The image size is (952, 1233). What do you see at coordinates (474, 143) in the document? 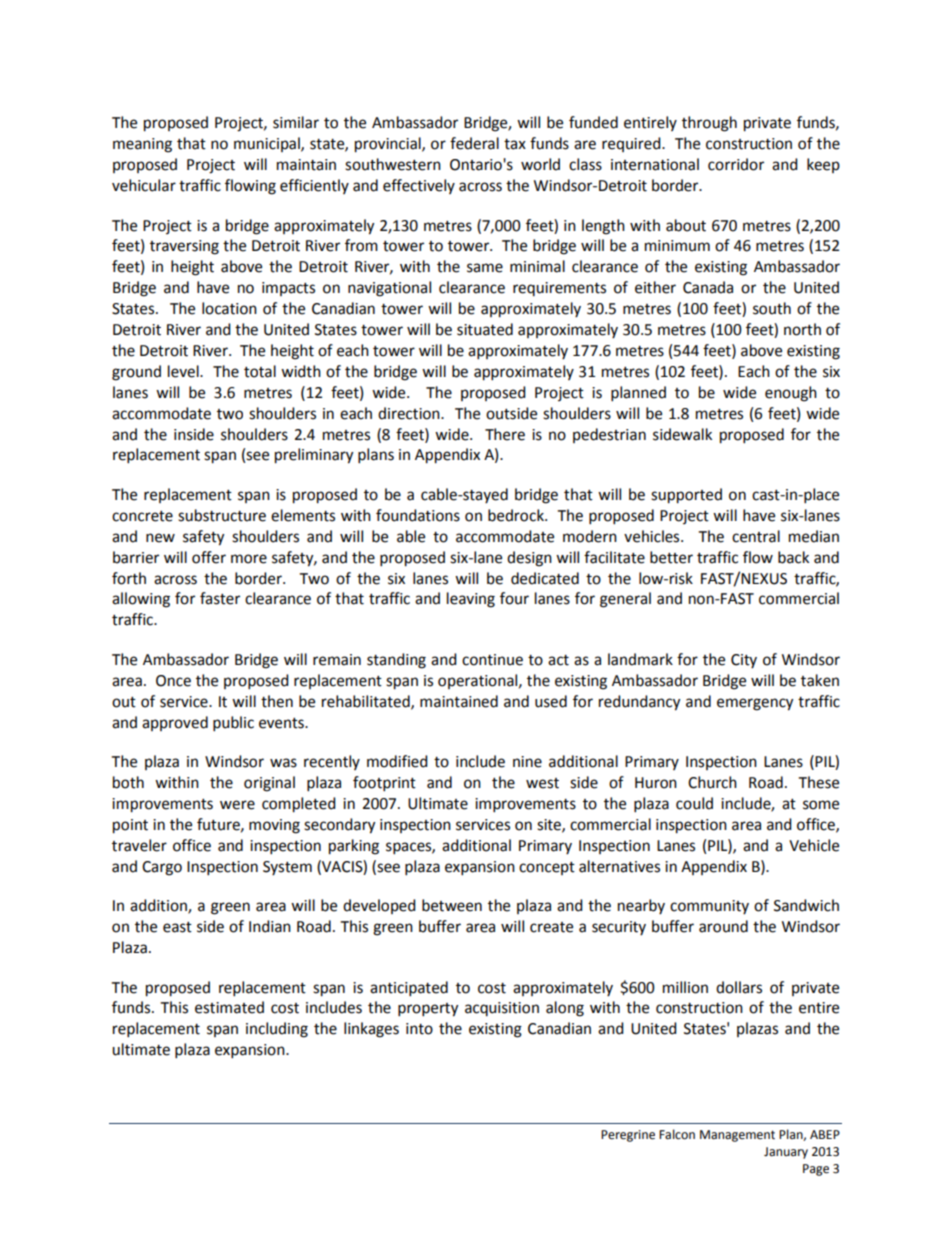
I see `federal` at bounding box center [474, 143].
